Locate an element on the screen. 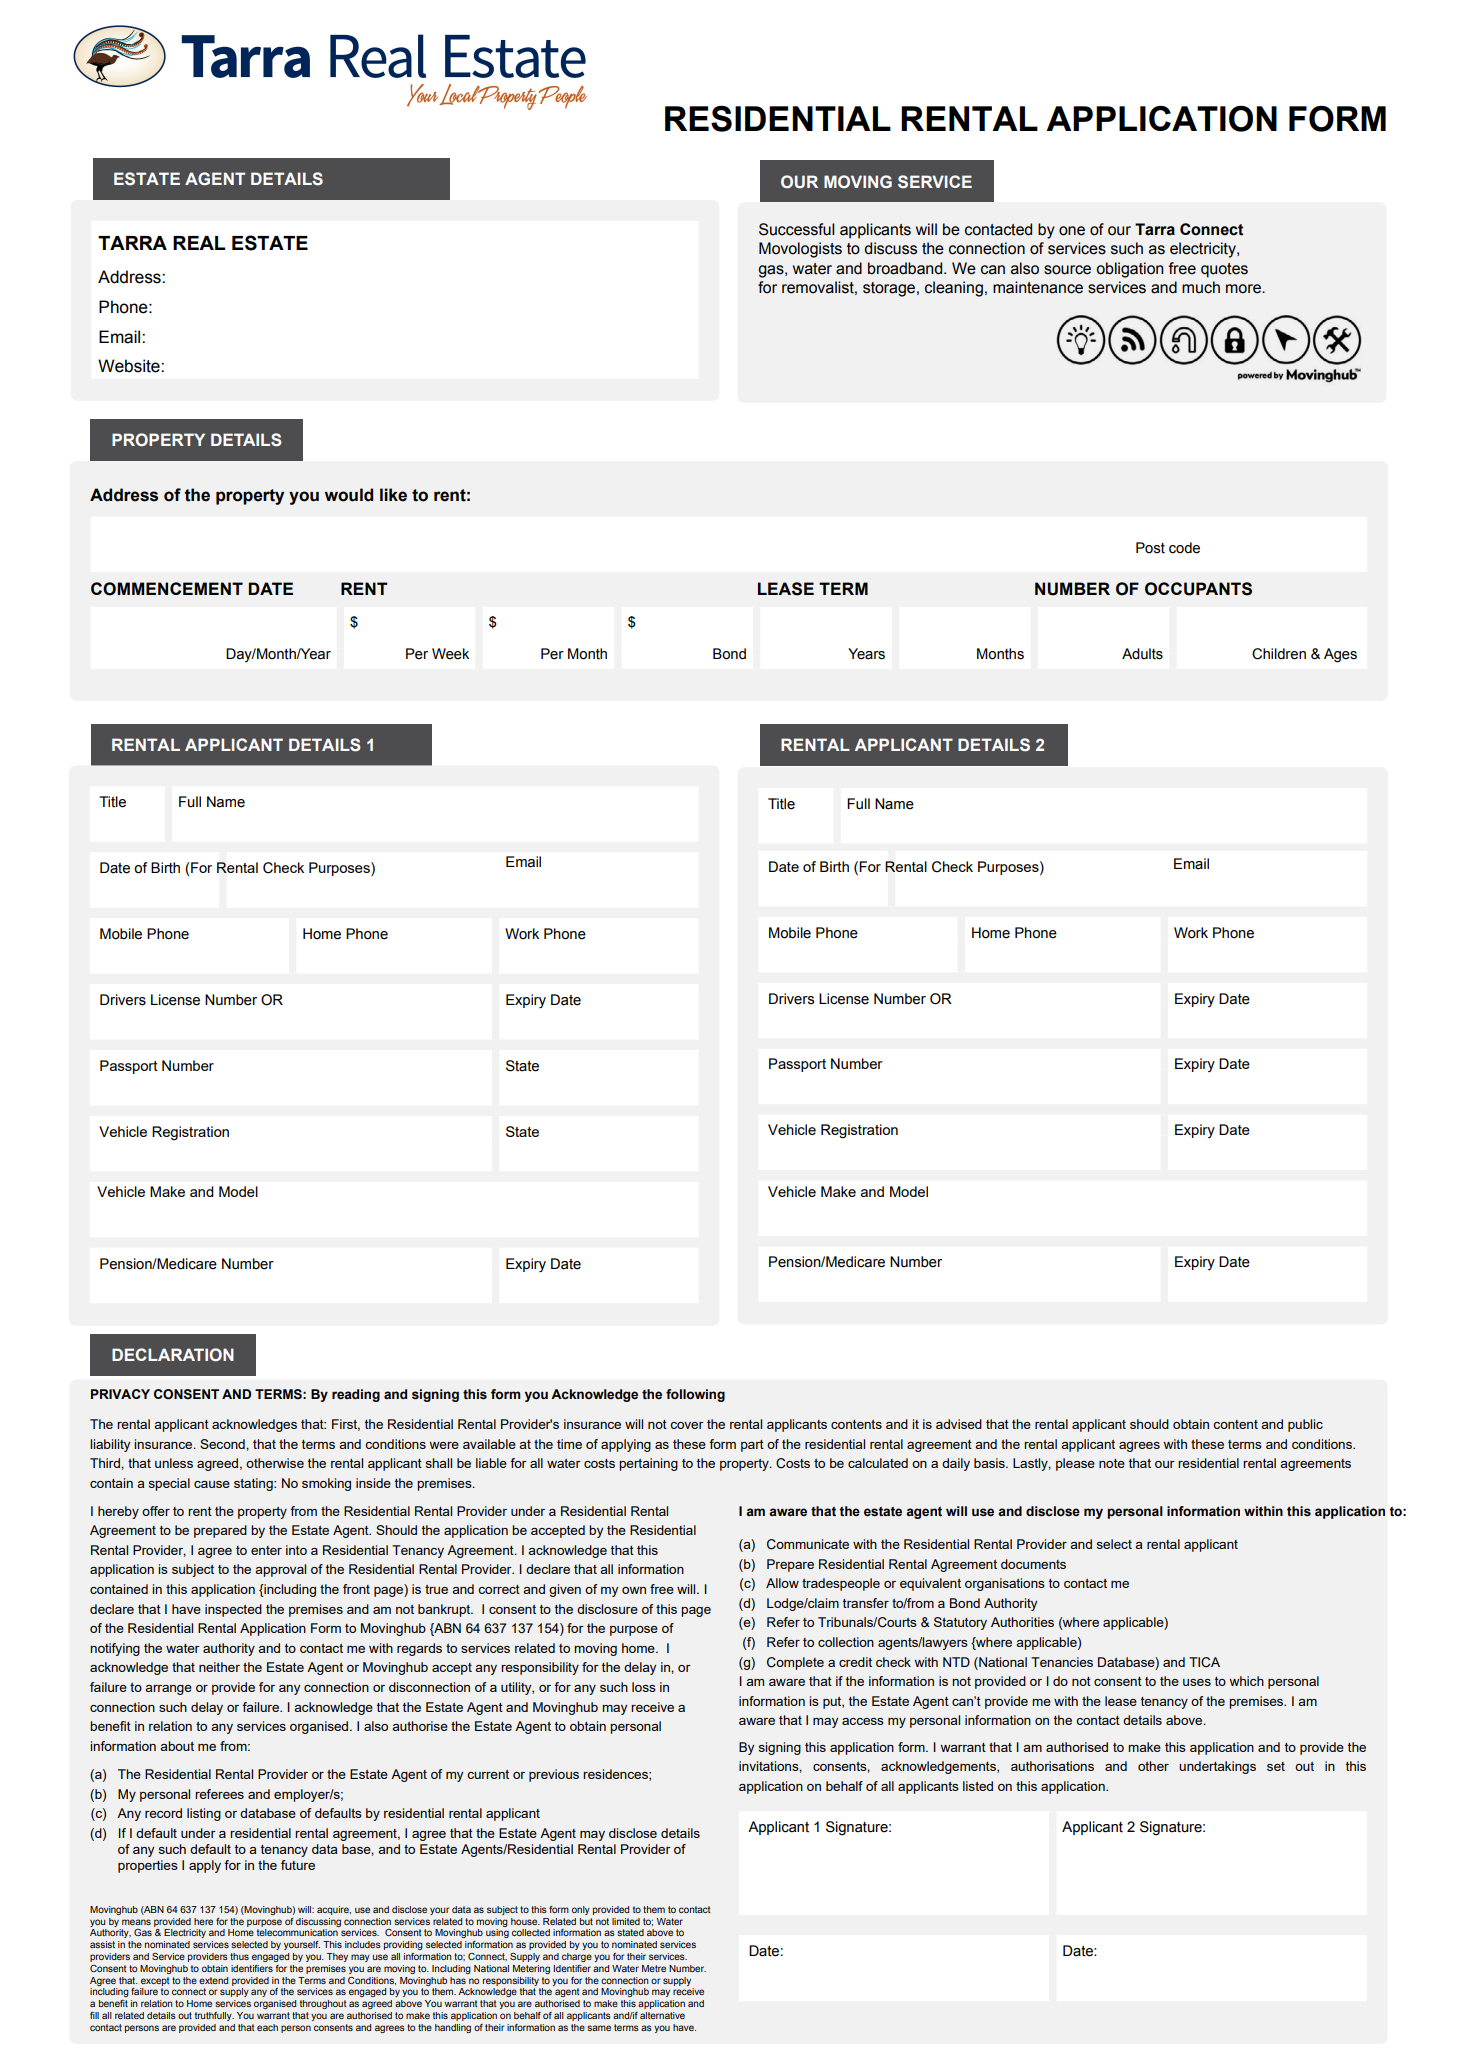  set is located at coordinates (1276, 1766).
